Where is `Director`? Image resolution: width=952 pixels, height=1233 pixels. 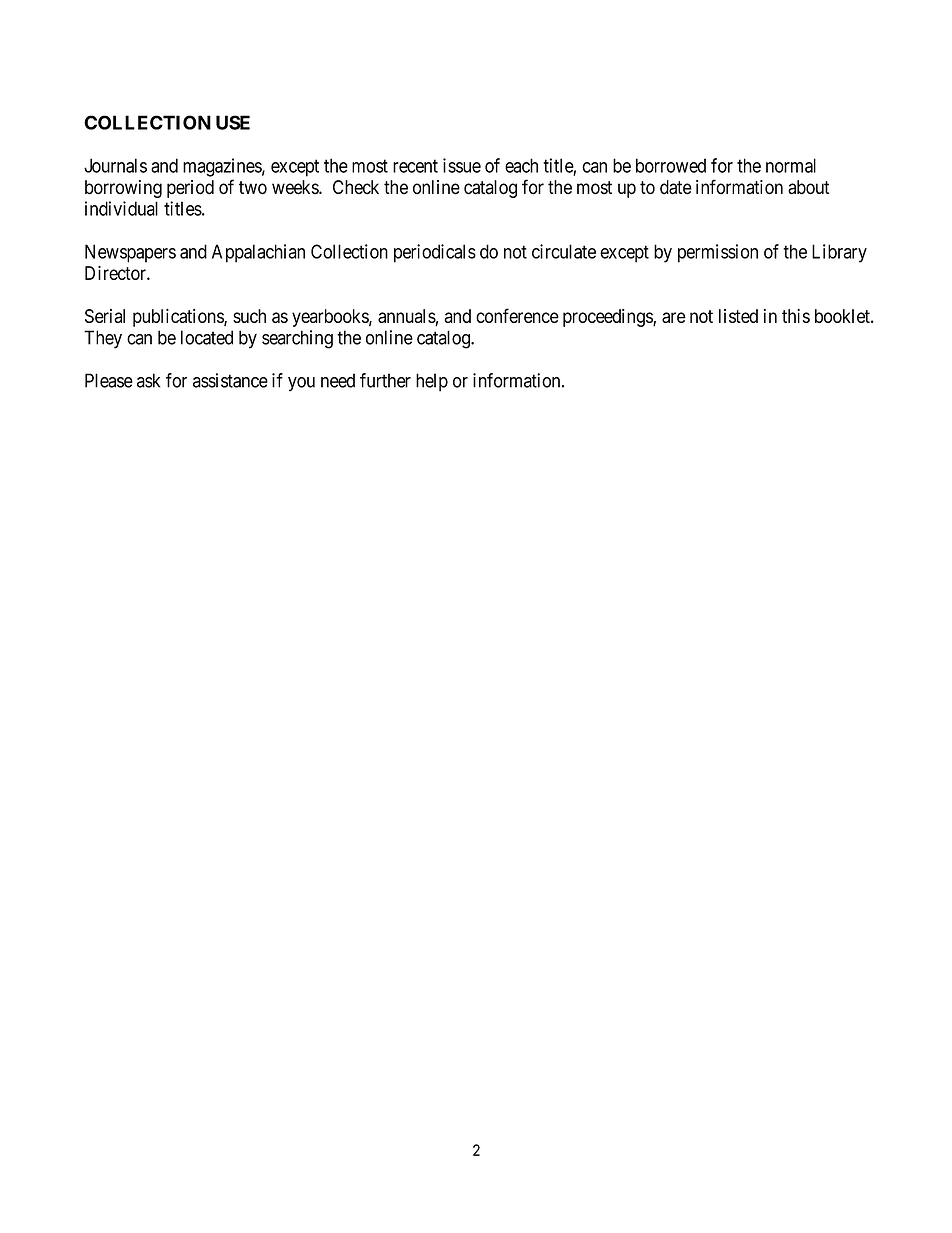
Director is located at coordinates (116, 273).
